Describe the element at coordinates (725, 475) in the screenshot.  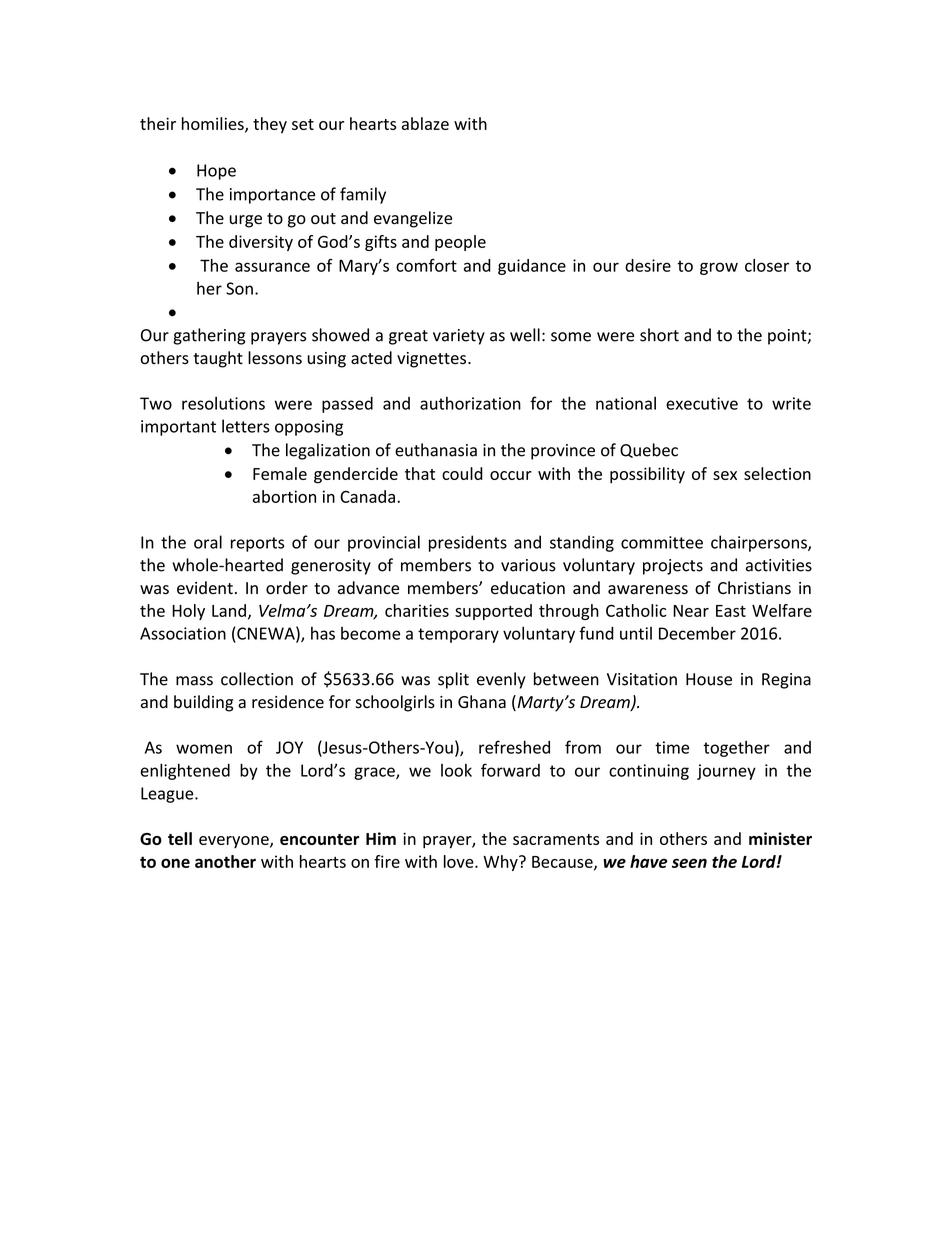
I see `sex` at that location.
